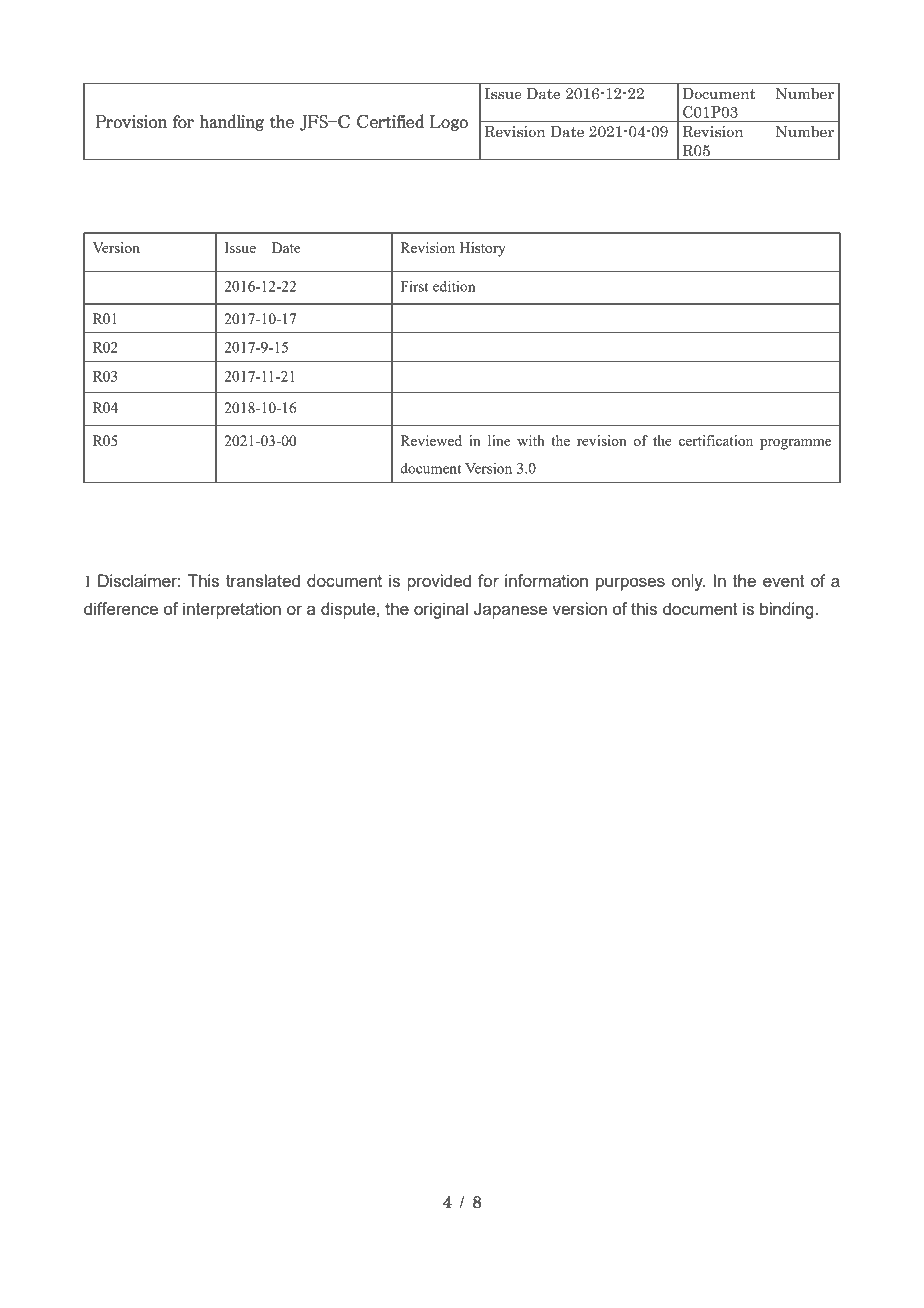 This screenshot has width=924, height=1308. What do you see at coordinates (449, 123) in the screenshot?
I see `Logo` at bounding box center [449, 123].
